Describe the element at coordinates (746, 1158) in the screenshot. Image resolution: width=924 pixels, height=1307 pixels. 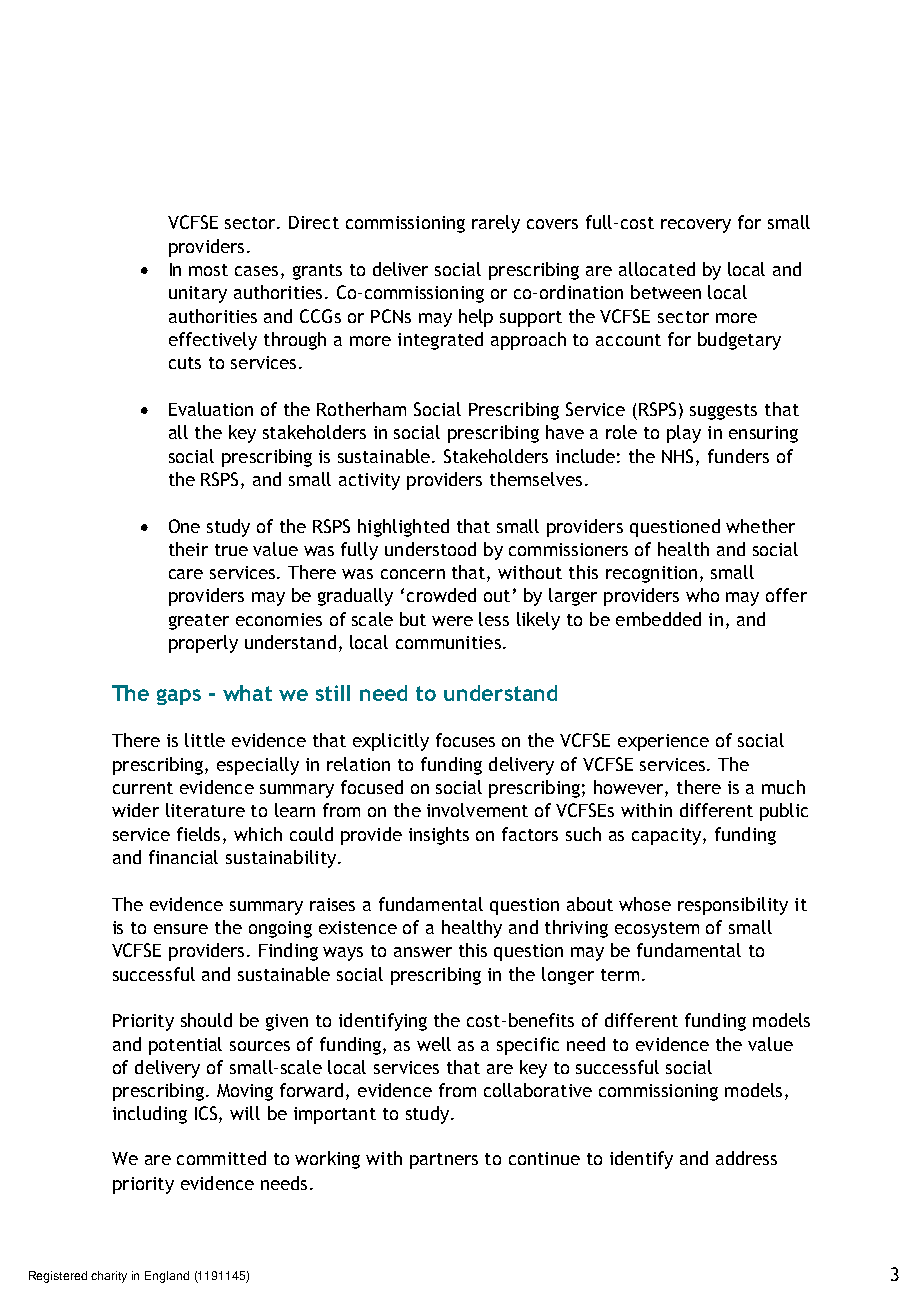
I see `address` at that location.
